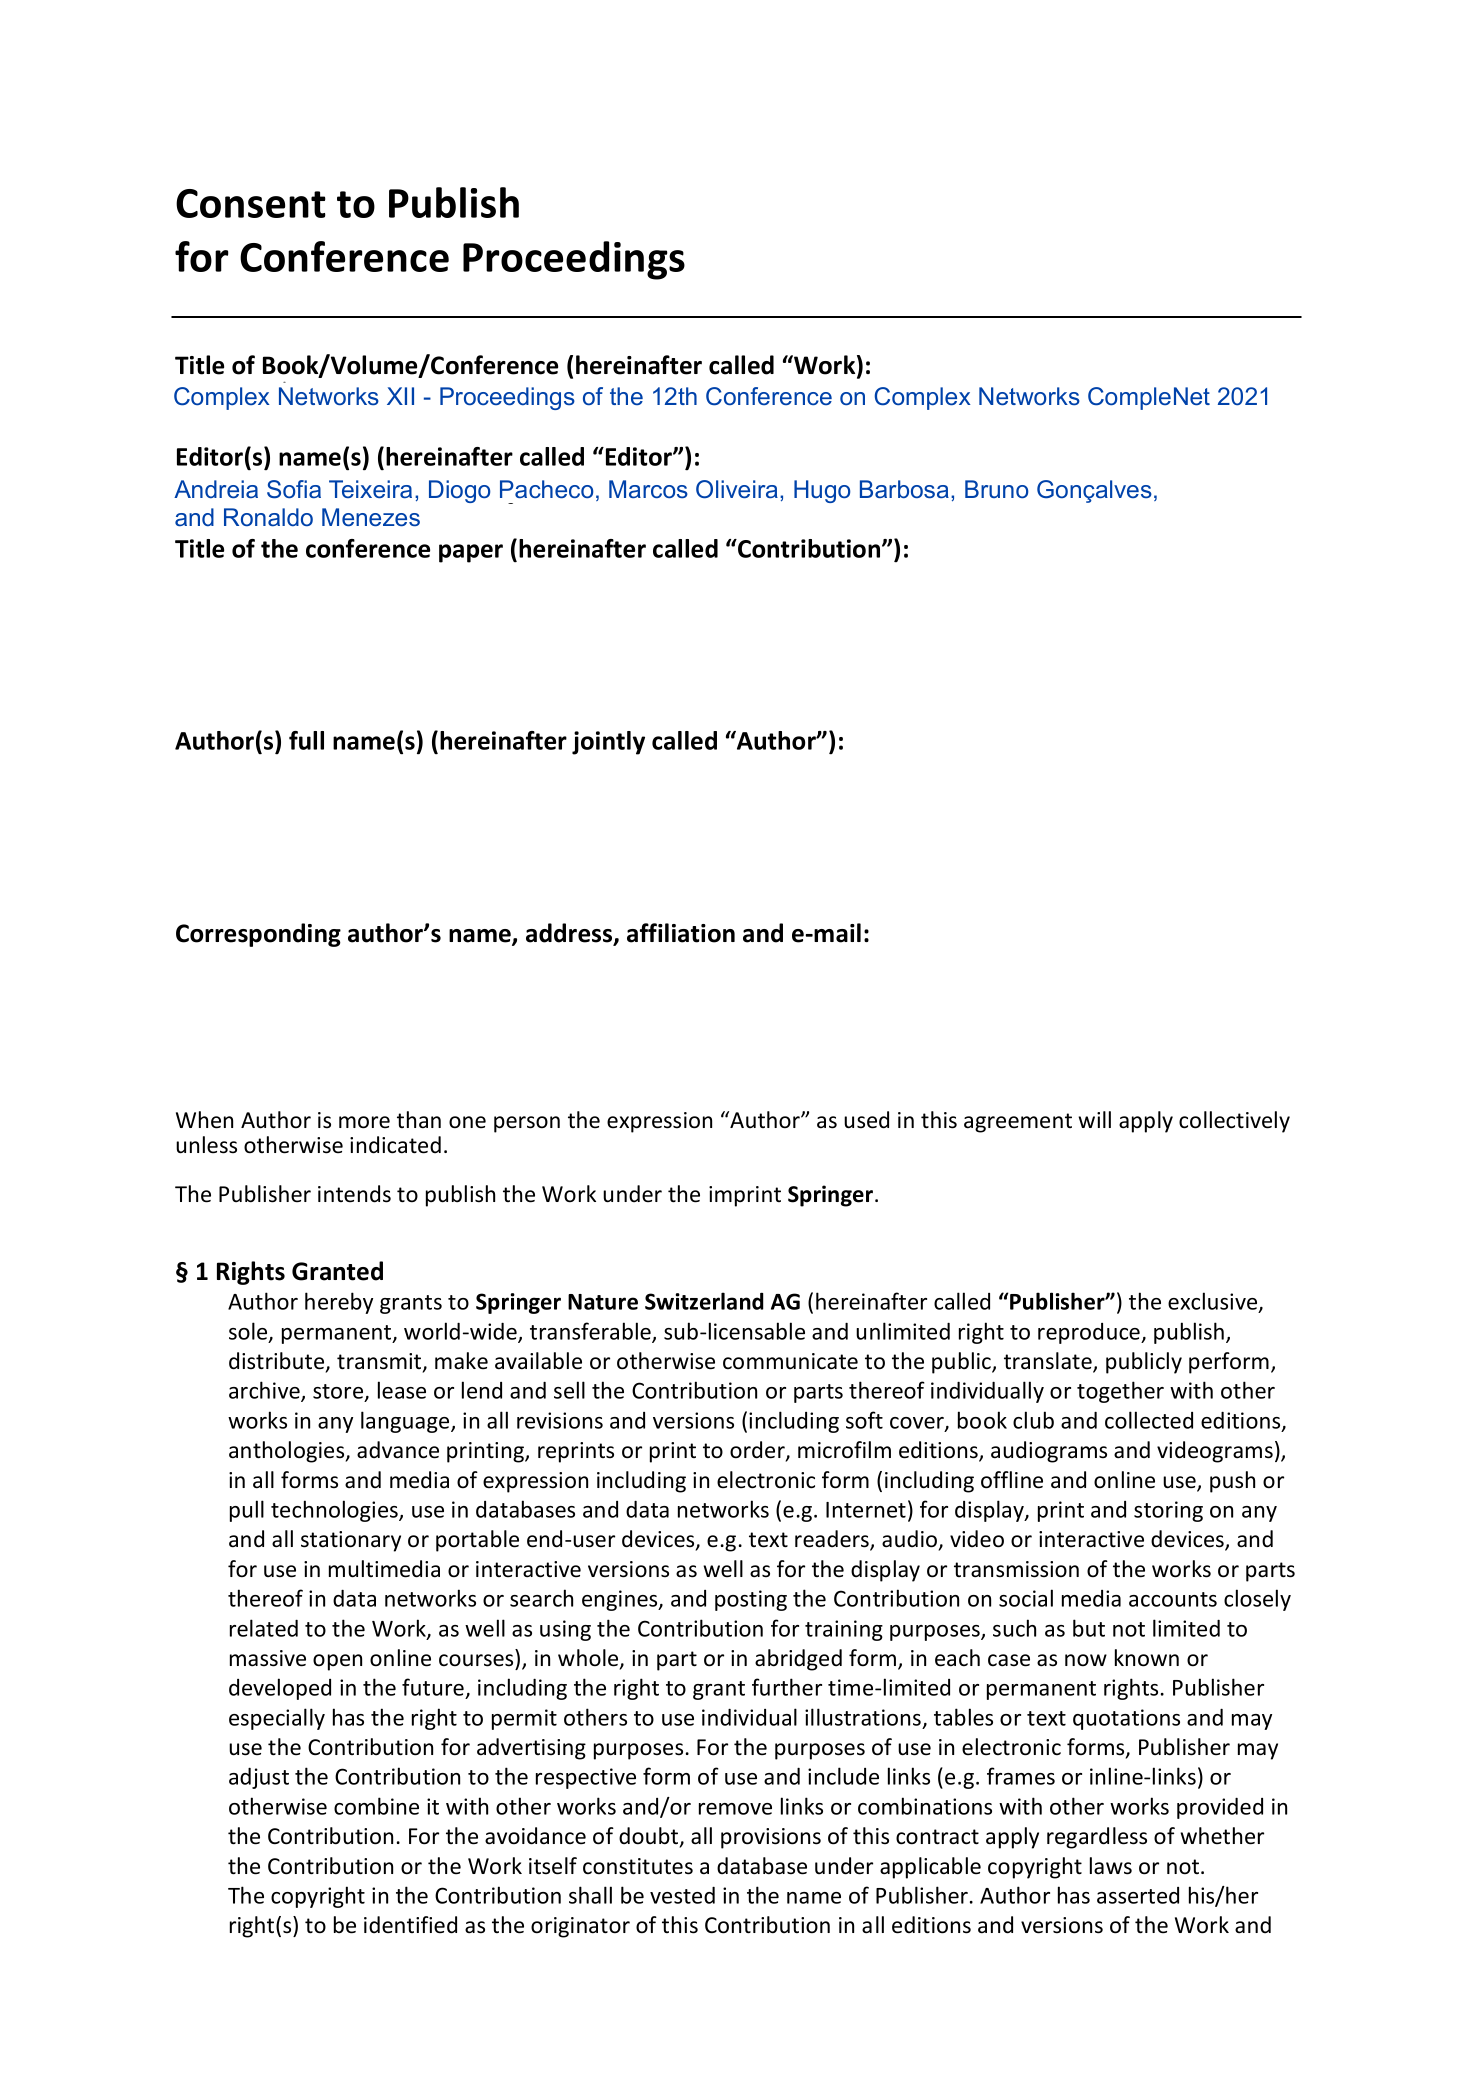  What do you see at coordinates (306, 740) in the page?
I see `full` at bounding box center [306, 740].
